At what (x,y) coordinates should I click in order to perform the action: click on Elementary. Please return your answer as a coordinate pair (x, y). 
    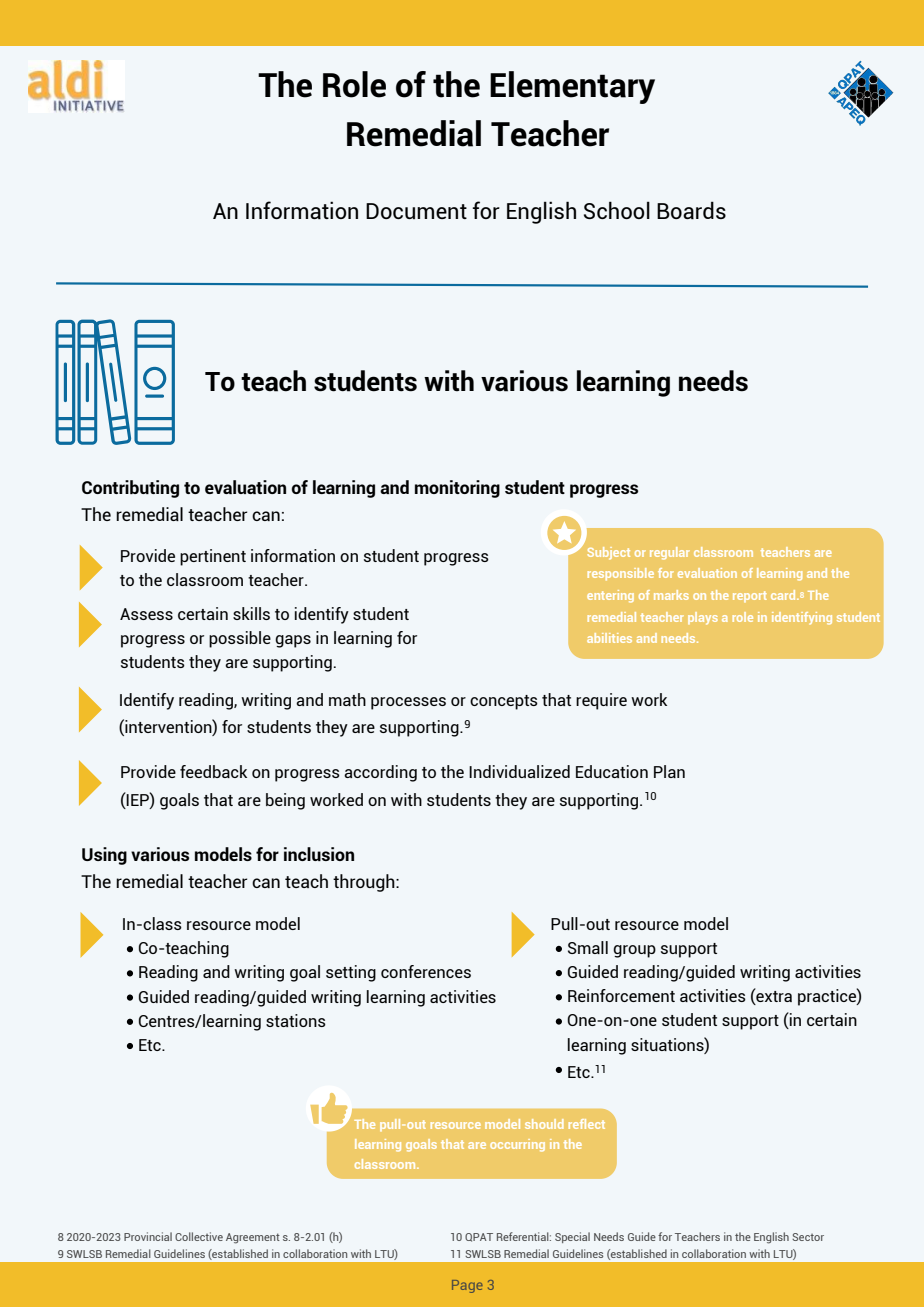
    Looking at the image, I should click on (572, 87).
